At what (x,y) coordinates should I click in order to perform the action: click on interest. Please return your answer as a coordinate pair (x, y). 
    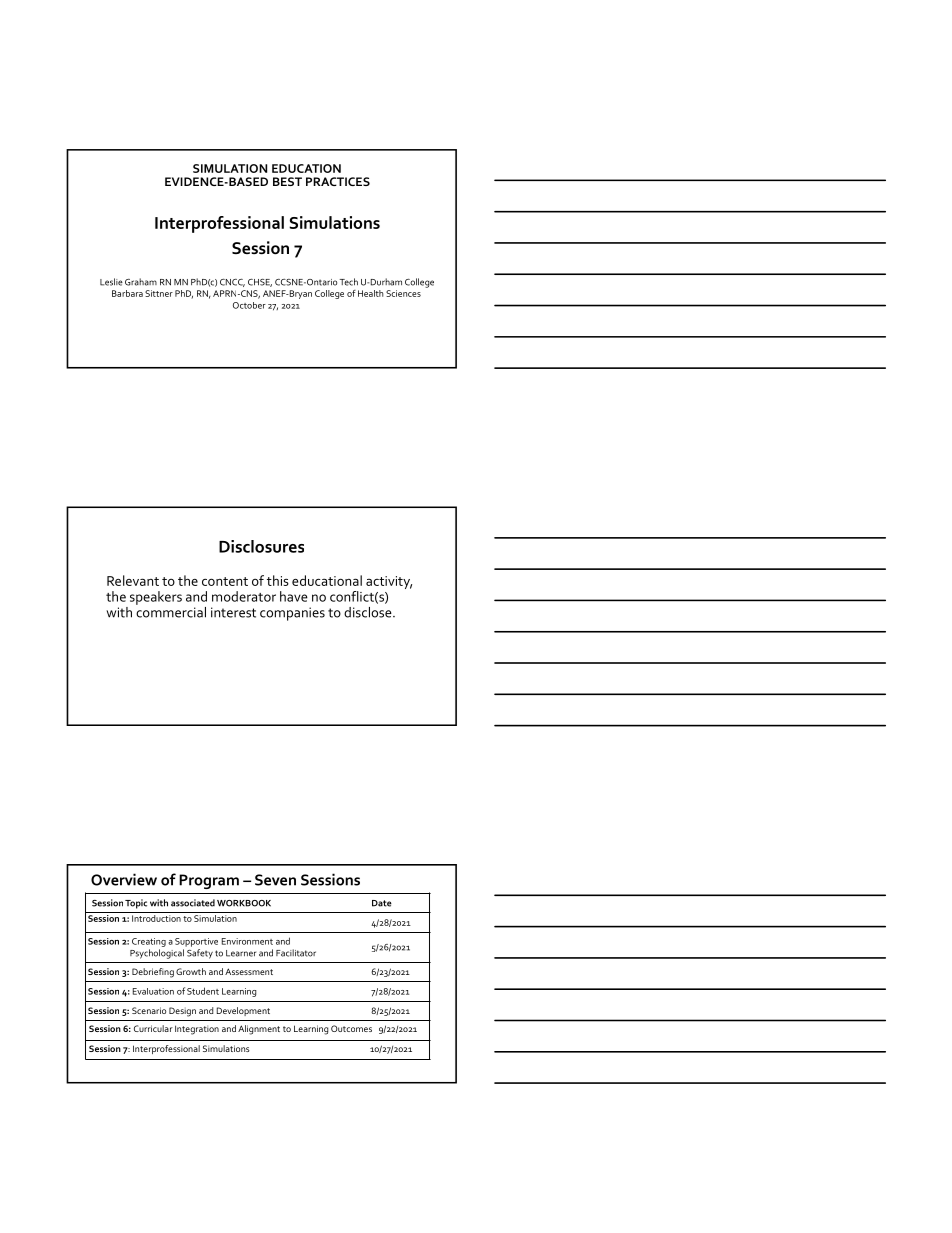
    Looking at the image, I should click on (233, 612).
